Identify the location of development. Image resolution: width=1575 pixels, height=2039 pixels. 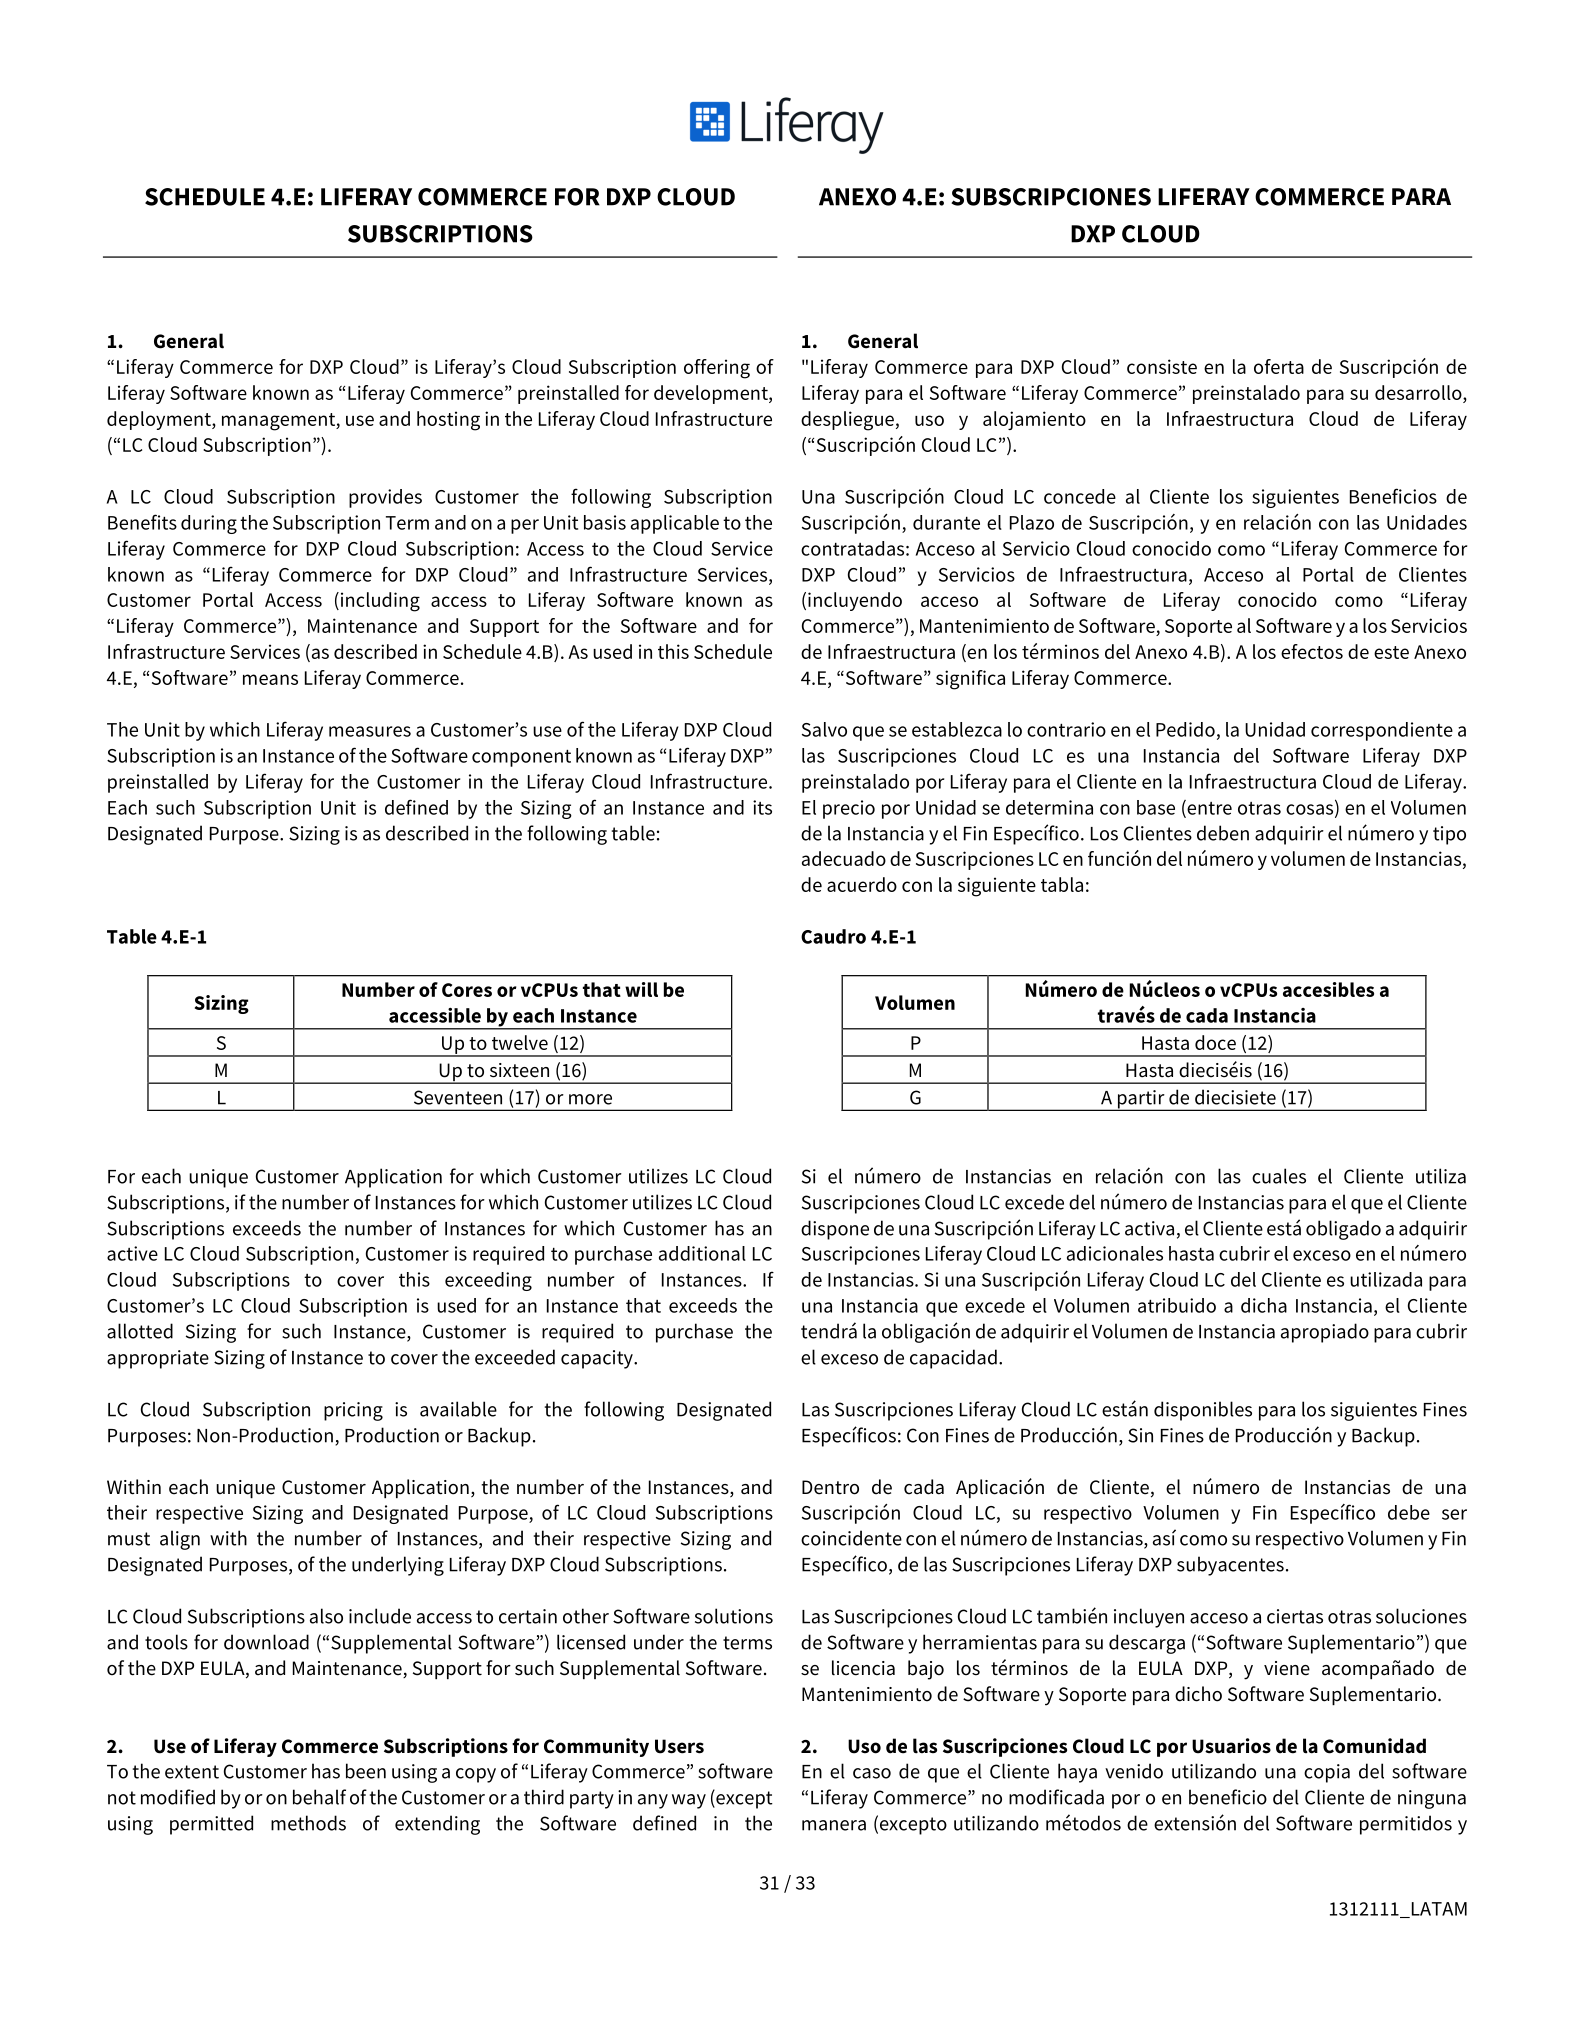
(712, 394).
